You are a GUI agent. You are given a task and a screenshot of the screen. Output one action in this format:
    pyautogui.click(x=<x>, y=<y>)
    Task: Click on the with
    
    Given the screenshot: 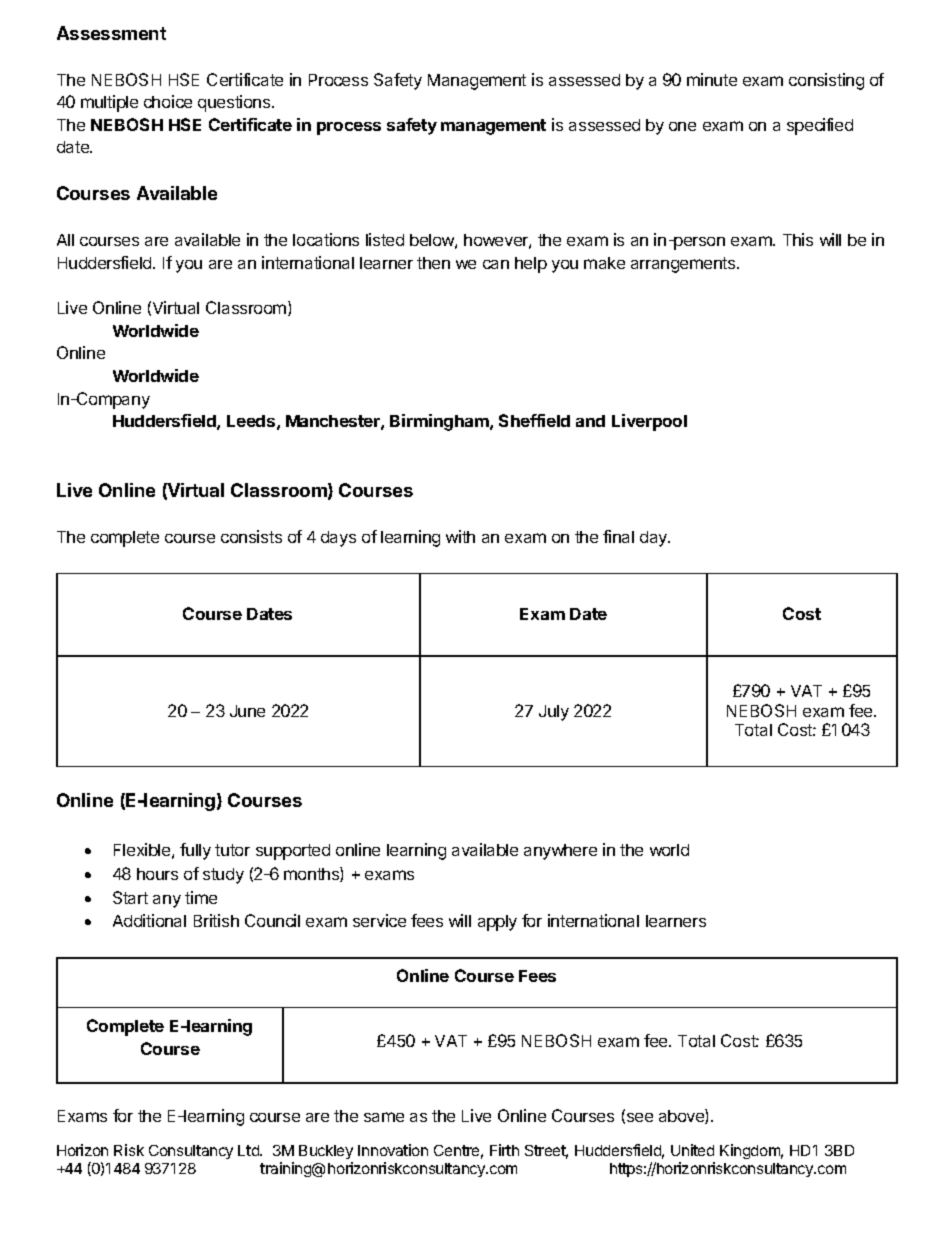 What is the action you would take?
    pyautogui.click(x=460, y=536)
